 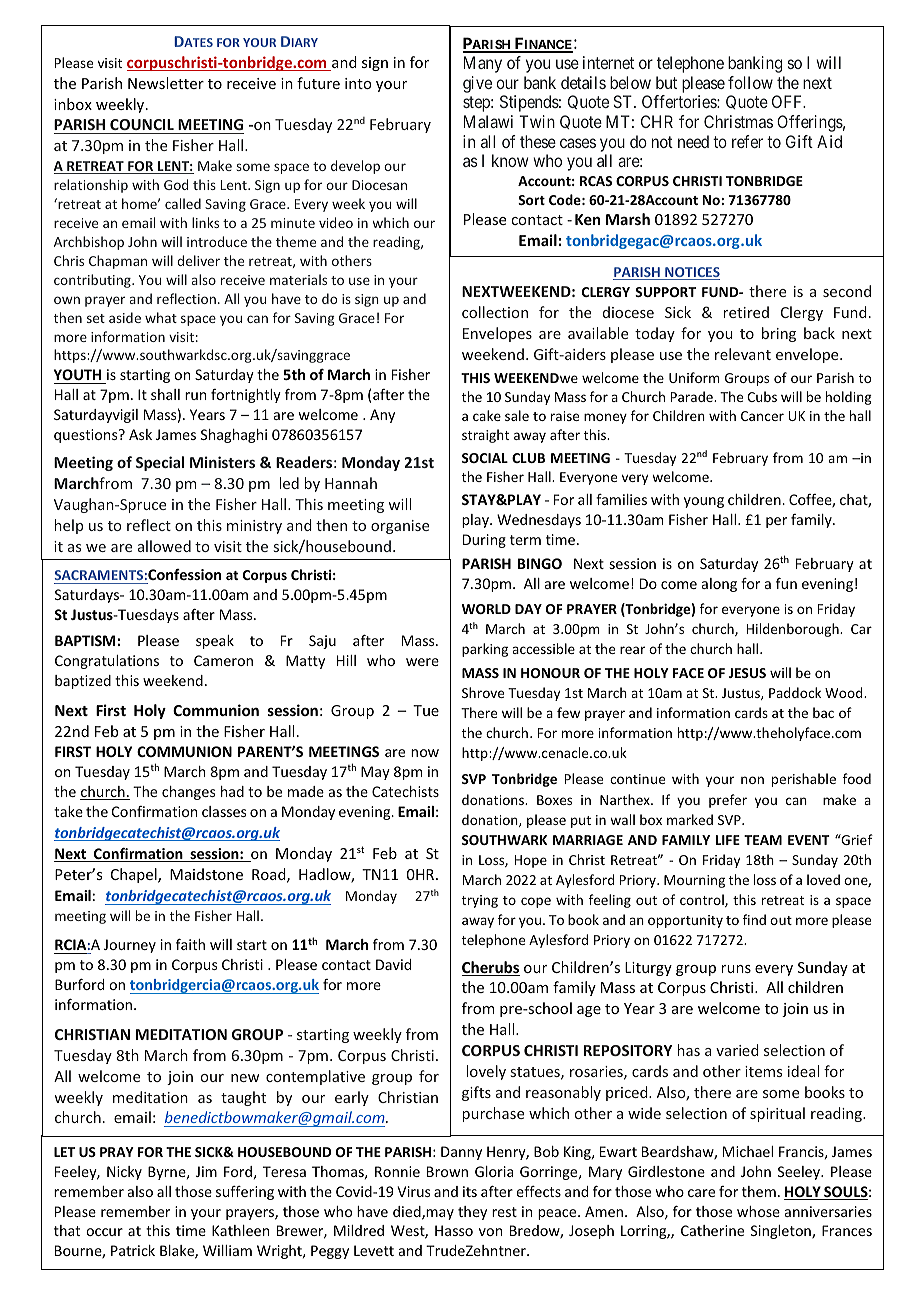 I want to click on Newsletter, so click(x=166, y=83).
